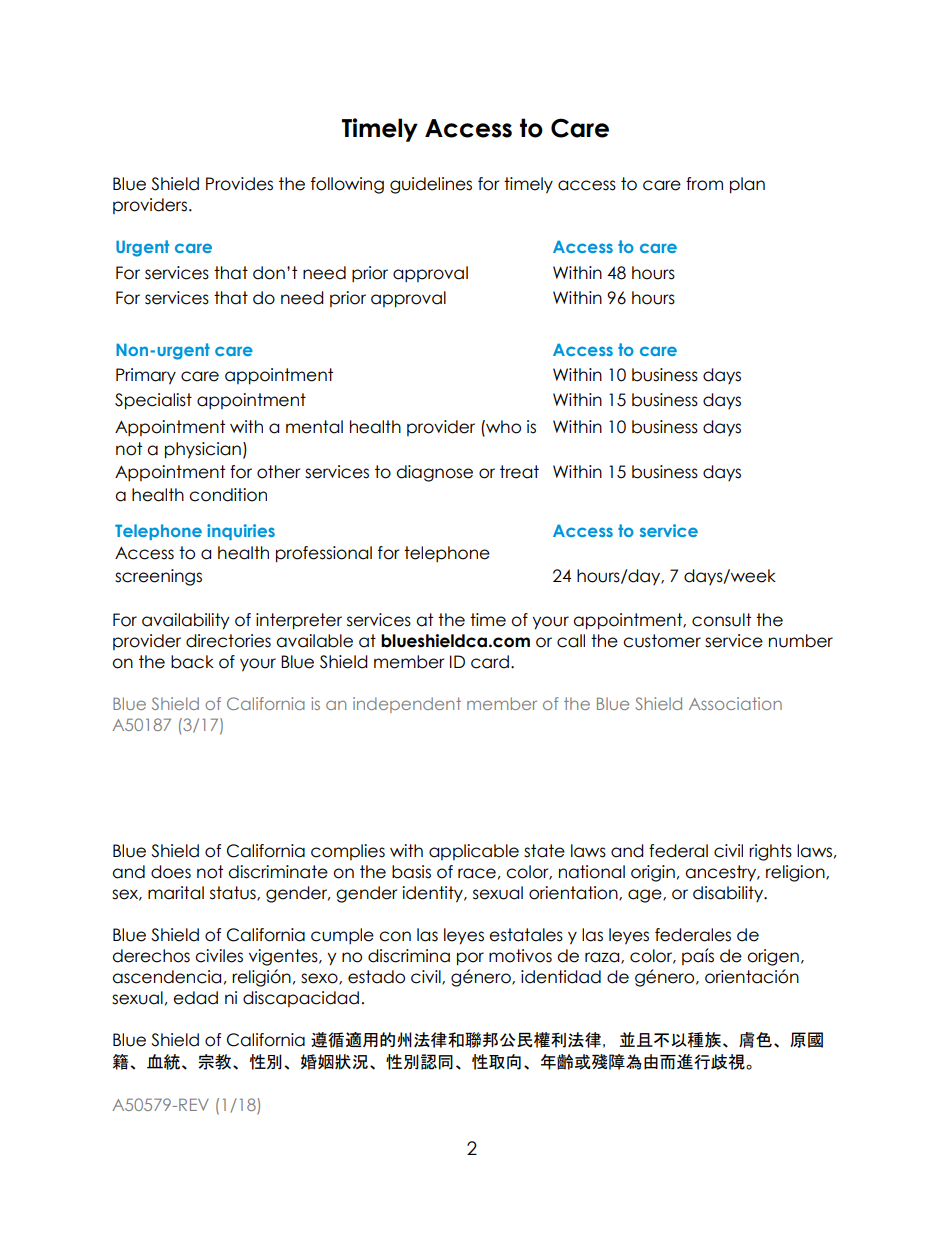  I want to click on guidelines, so click(431, 185).
